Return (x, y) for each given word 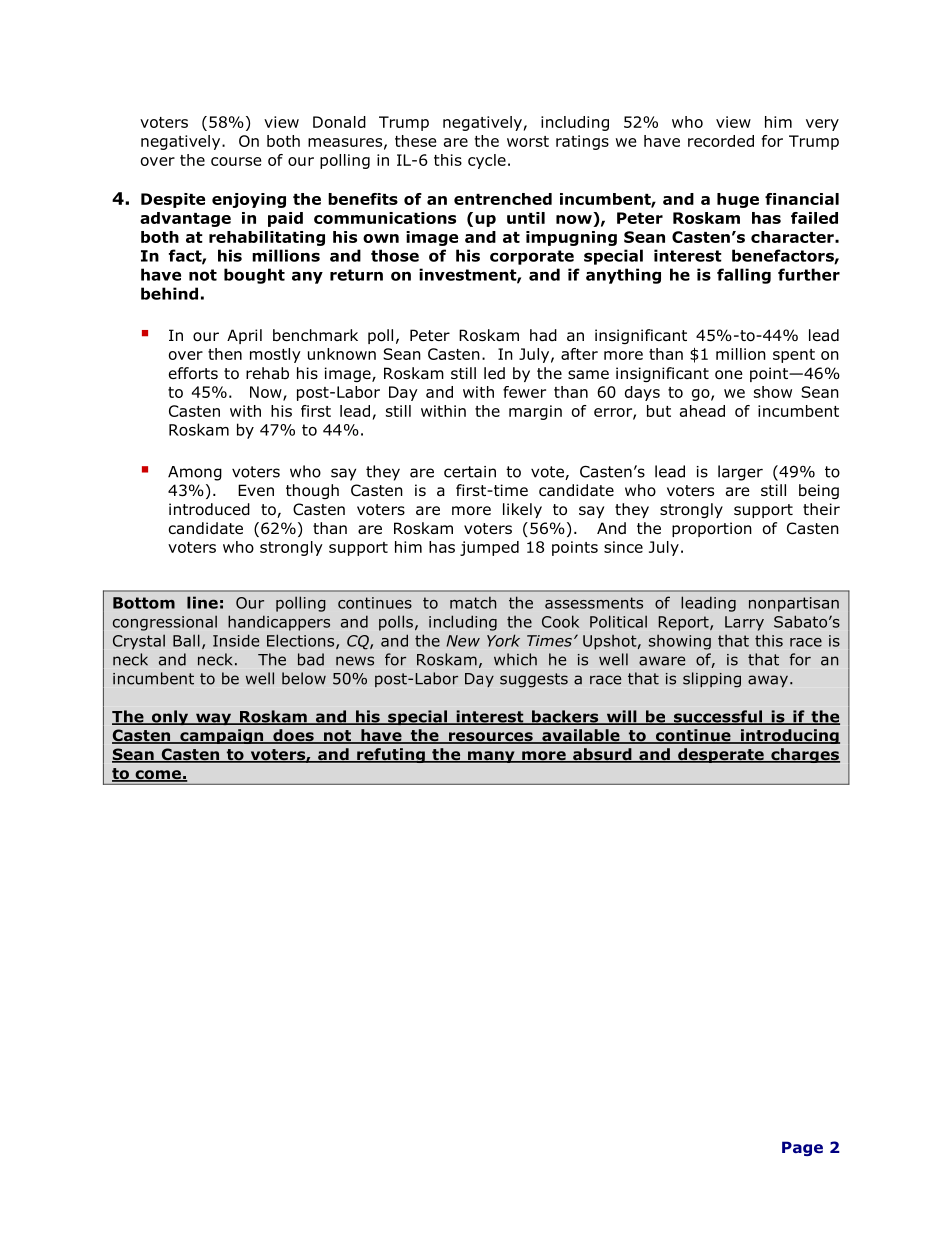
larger (740, 473)
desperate (721, 755)
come (158, 776)
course (236, 161)
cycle (487, 161)
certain (470, 472)
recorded (721, 141)
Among (195, 473)
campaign (222, 736)
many (491, 757)
